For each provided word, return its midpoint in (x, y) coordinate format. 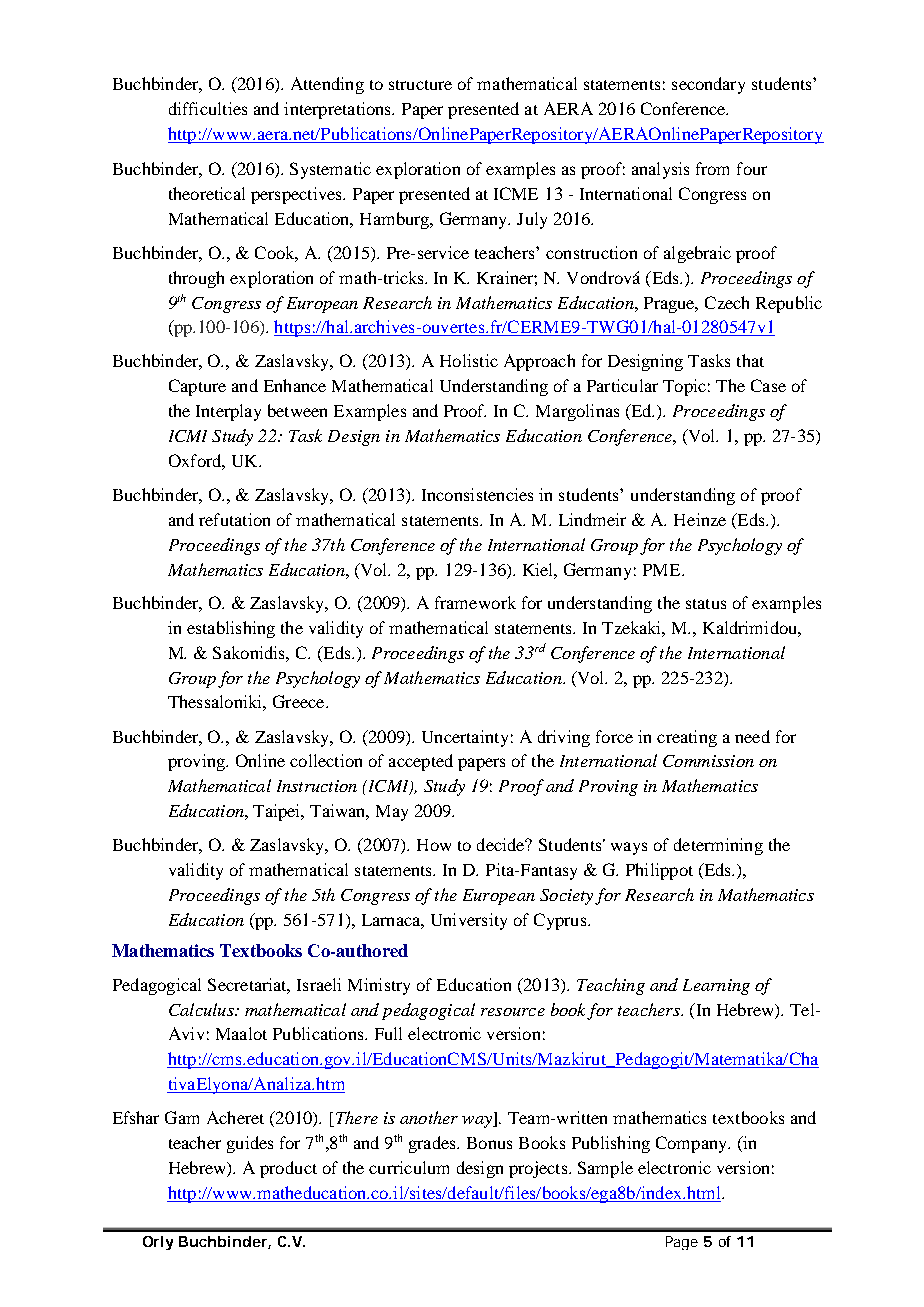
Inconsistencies (477, 494)
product (288, 1169)
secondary (708, 85)
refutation (234, 519)
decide (502, 844)
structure (420, 85)
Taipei (278, 812)
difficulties (208, 108)
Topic (684, 387)
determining (718, 846)
